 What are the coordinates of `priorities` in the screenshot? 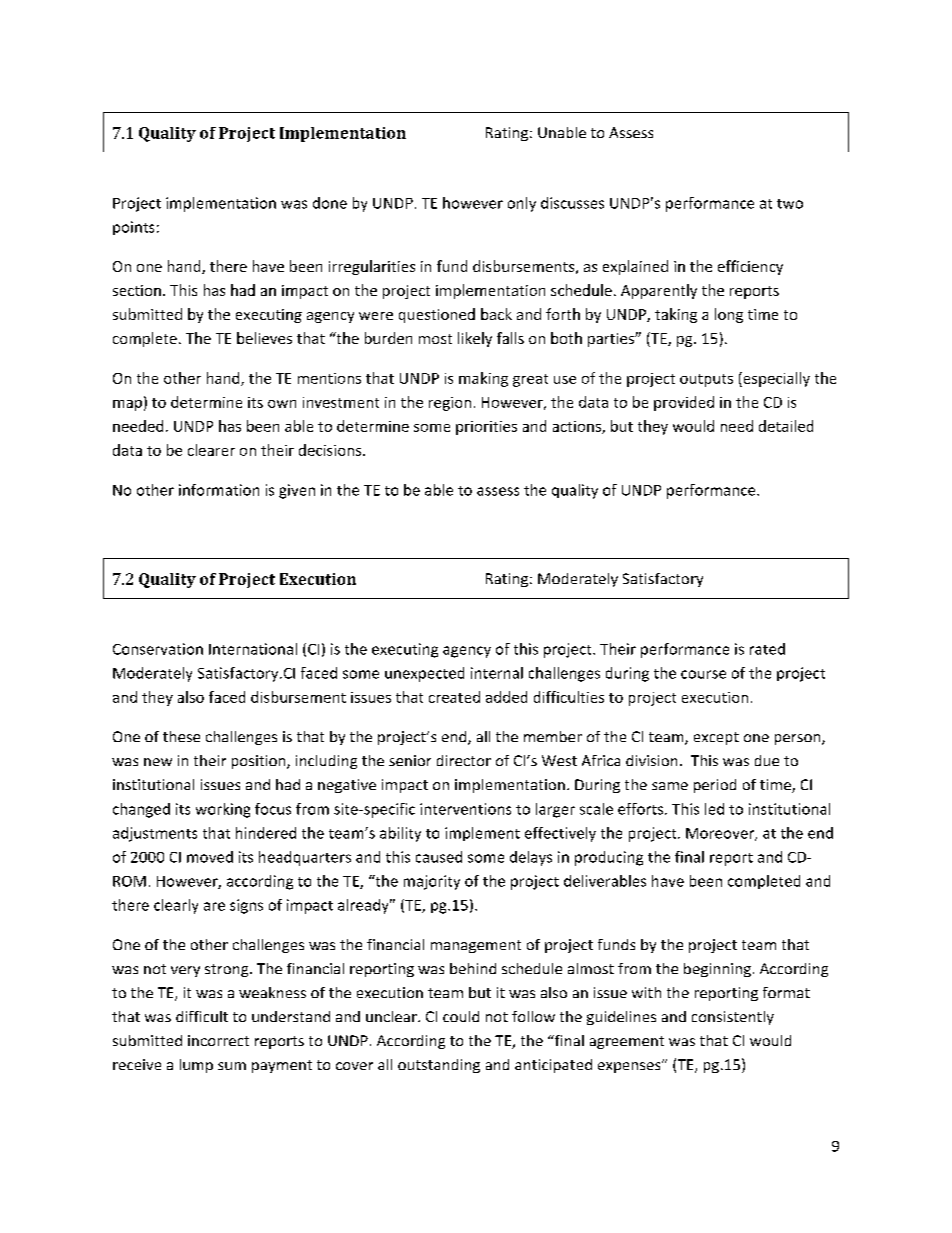 It's located at (486, 428).
